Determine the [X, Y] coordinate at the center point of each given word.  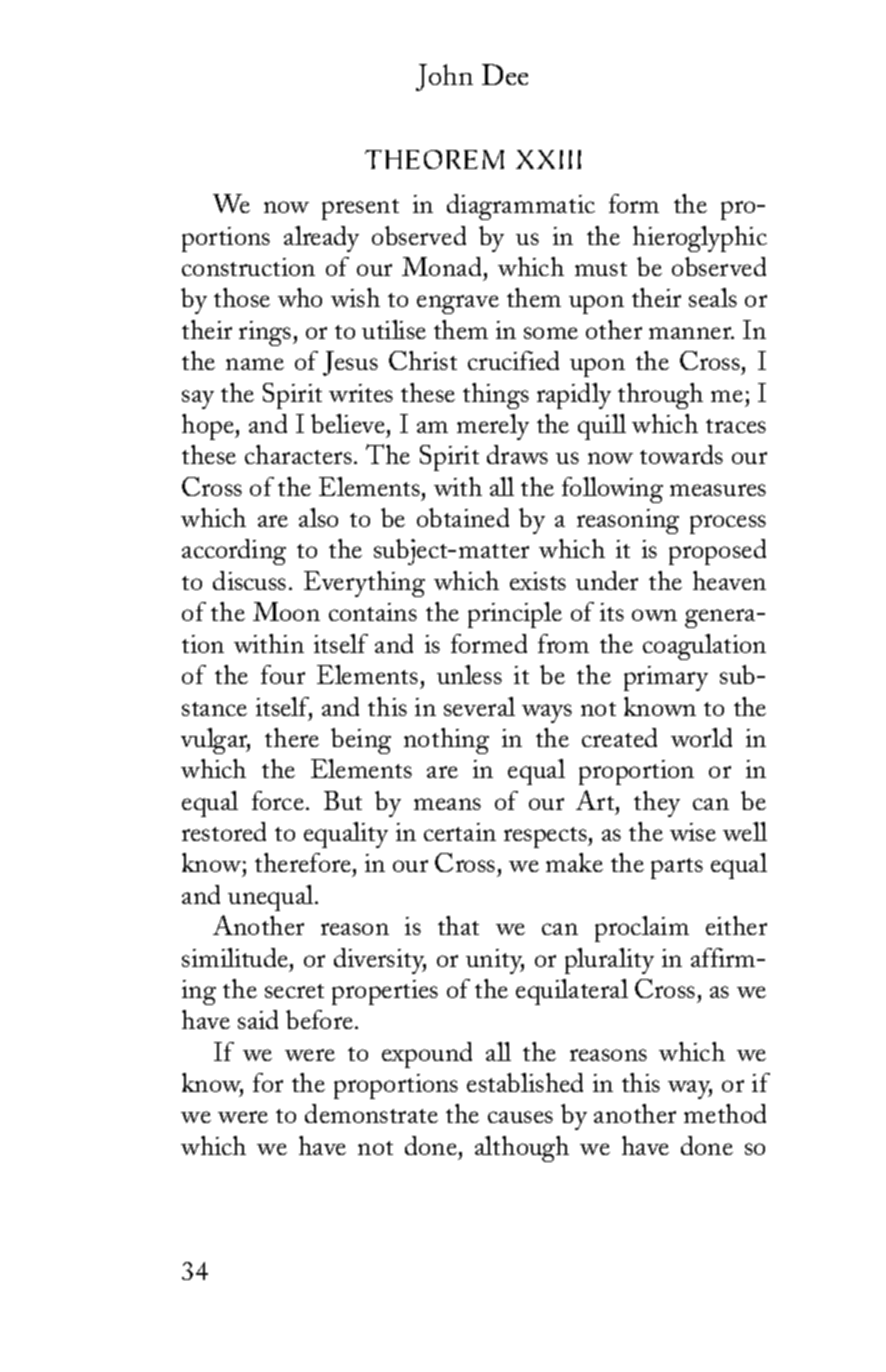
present [360, 209]
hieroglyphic [700, 239]
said [258, 1019]
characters [298, 454]
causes [520, 1117]
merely [493, 427]
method [725, 1113]
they [657, 804]
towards [681, 454]
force [278, 800]
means [447, 804]
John [444, 77]
